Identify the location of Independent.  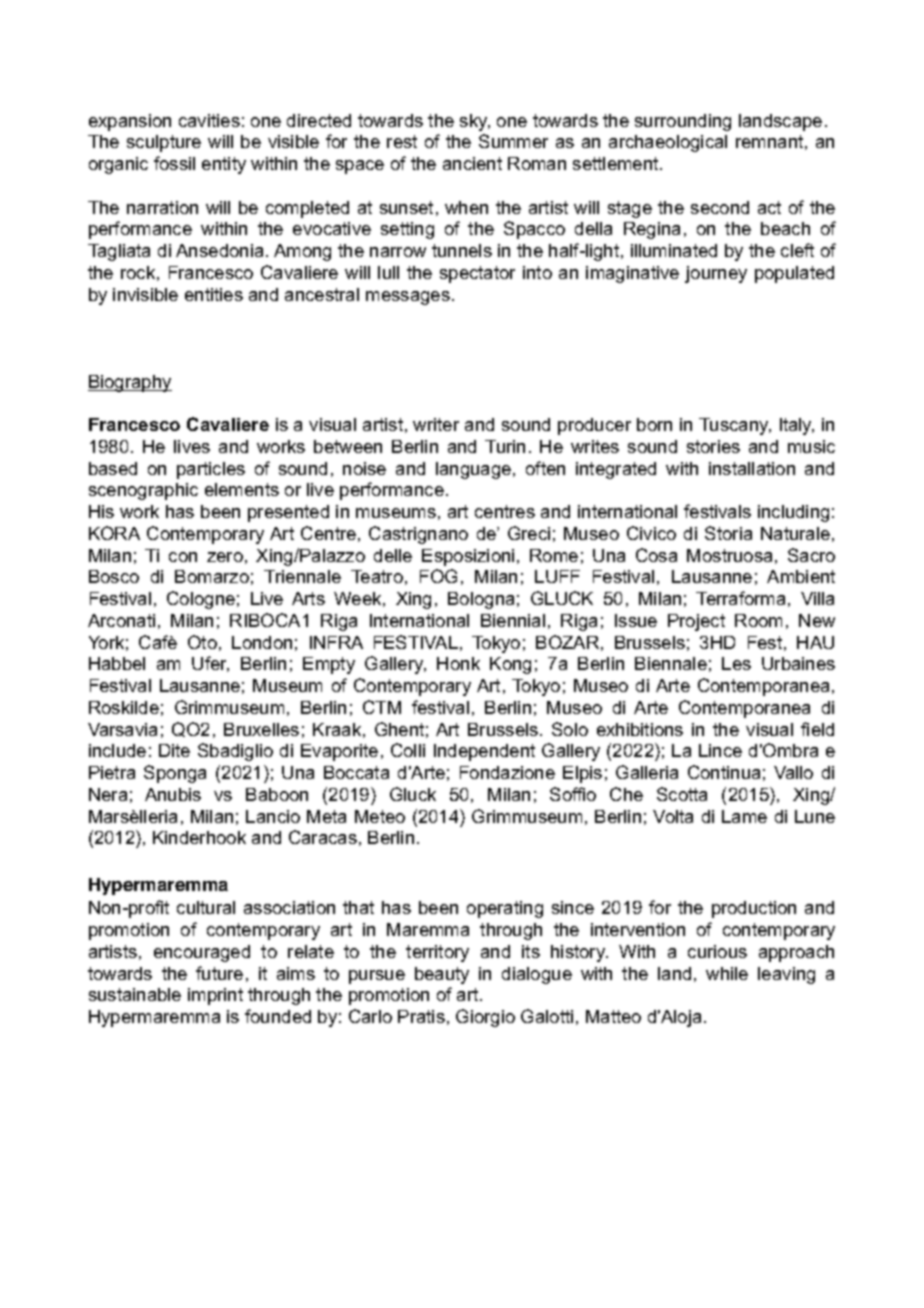
(484, 752).
